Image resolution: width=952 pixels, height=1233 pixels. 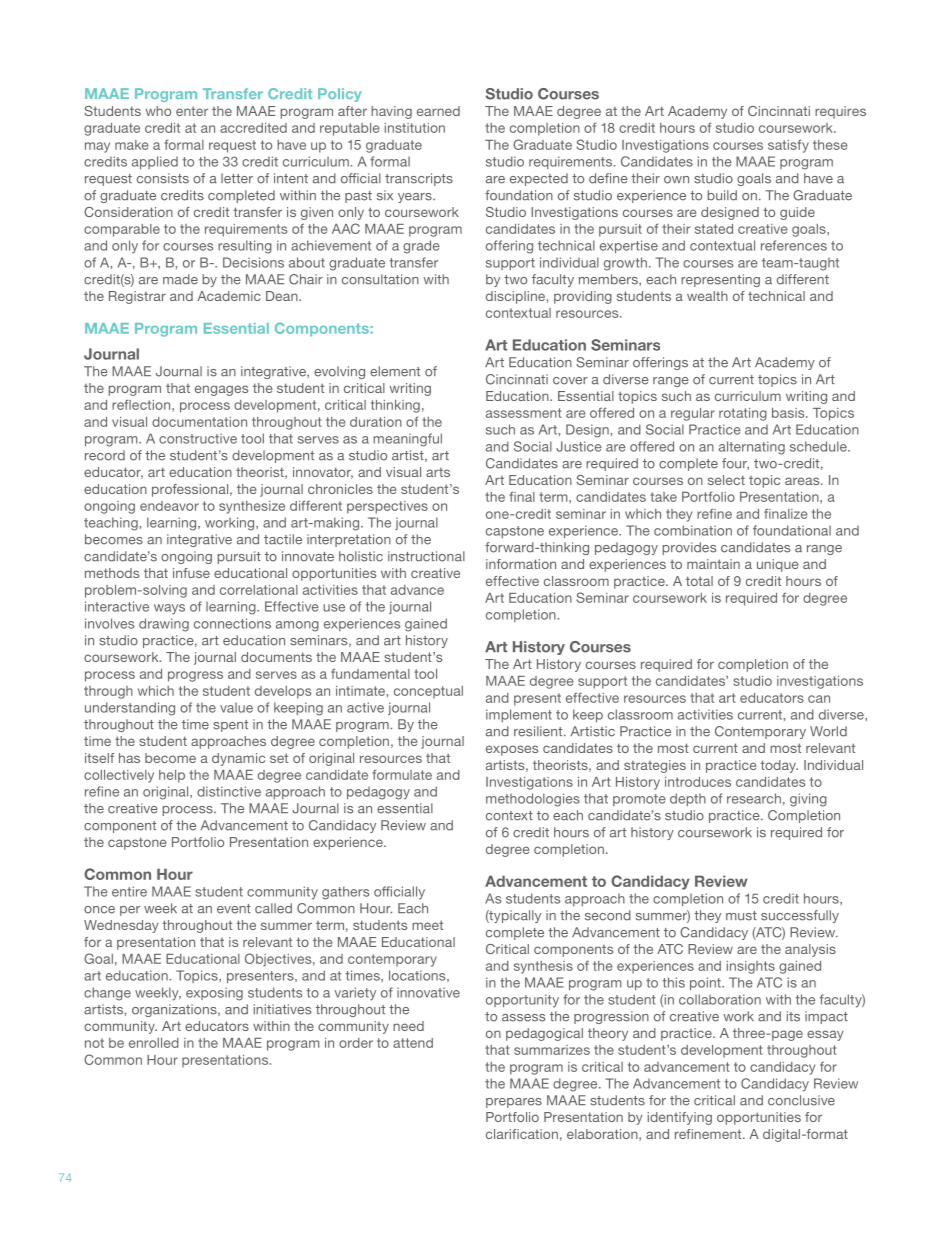 I want to click on instructional, so click(x=426, y=556).
